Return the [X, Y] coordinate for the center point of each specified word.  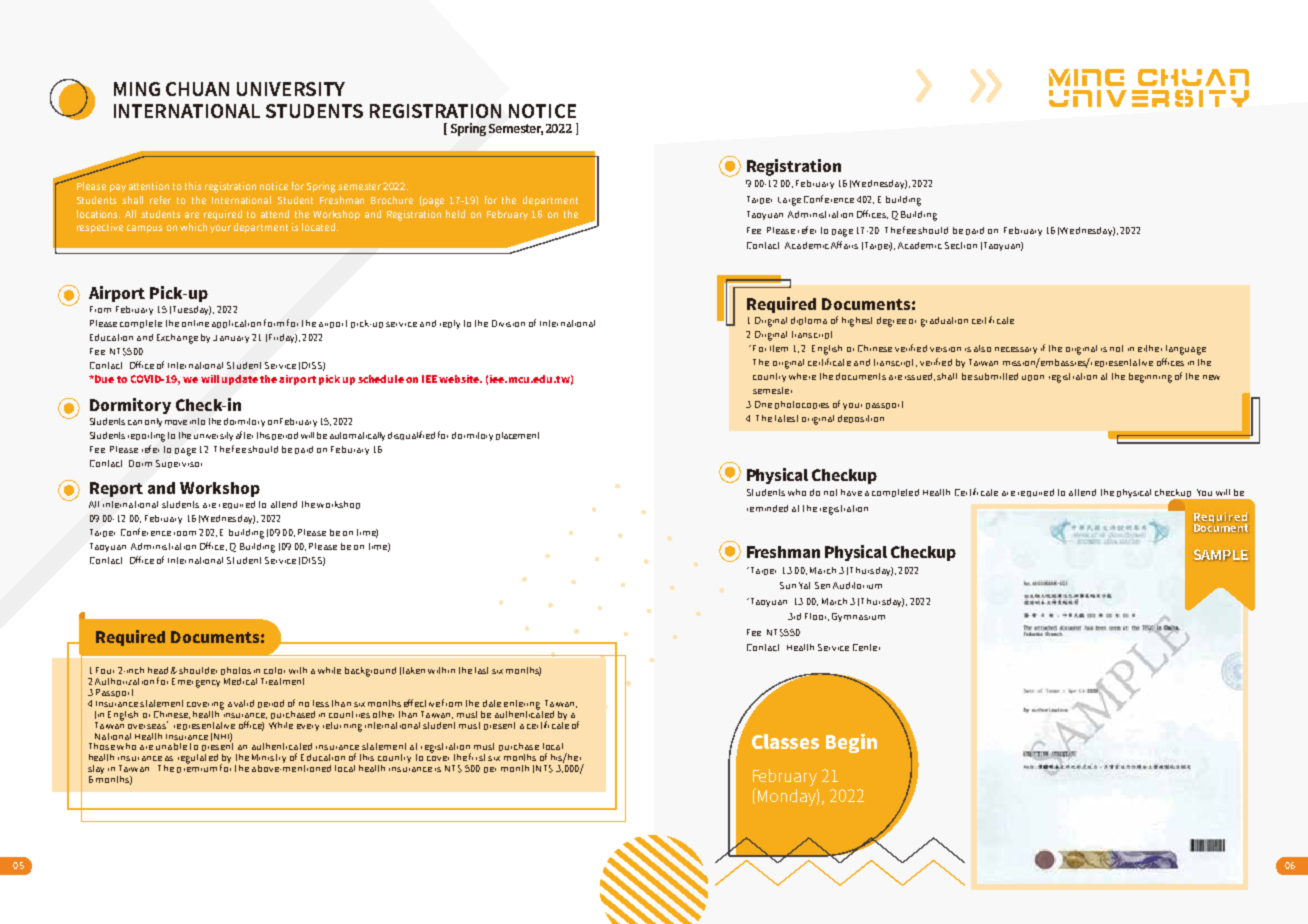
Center [866, 647]
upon [1033, 378]
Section [961, 245]
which [193, 227]
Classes [785, 741]
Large [789, 201]
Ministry [269, 760]
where [802, 376]
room [185, 533]
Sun [788, 585]
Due [103, 379]
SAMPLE [1221, 555]
